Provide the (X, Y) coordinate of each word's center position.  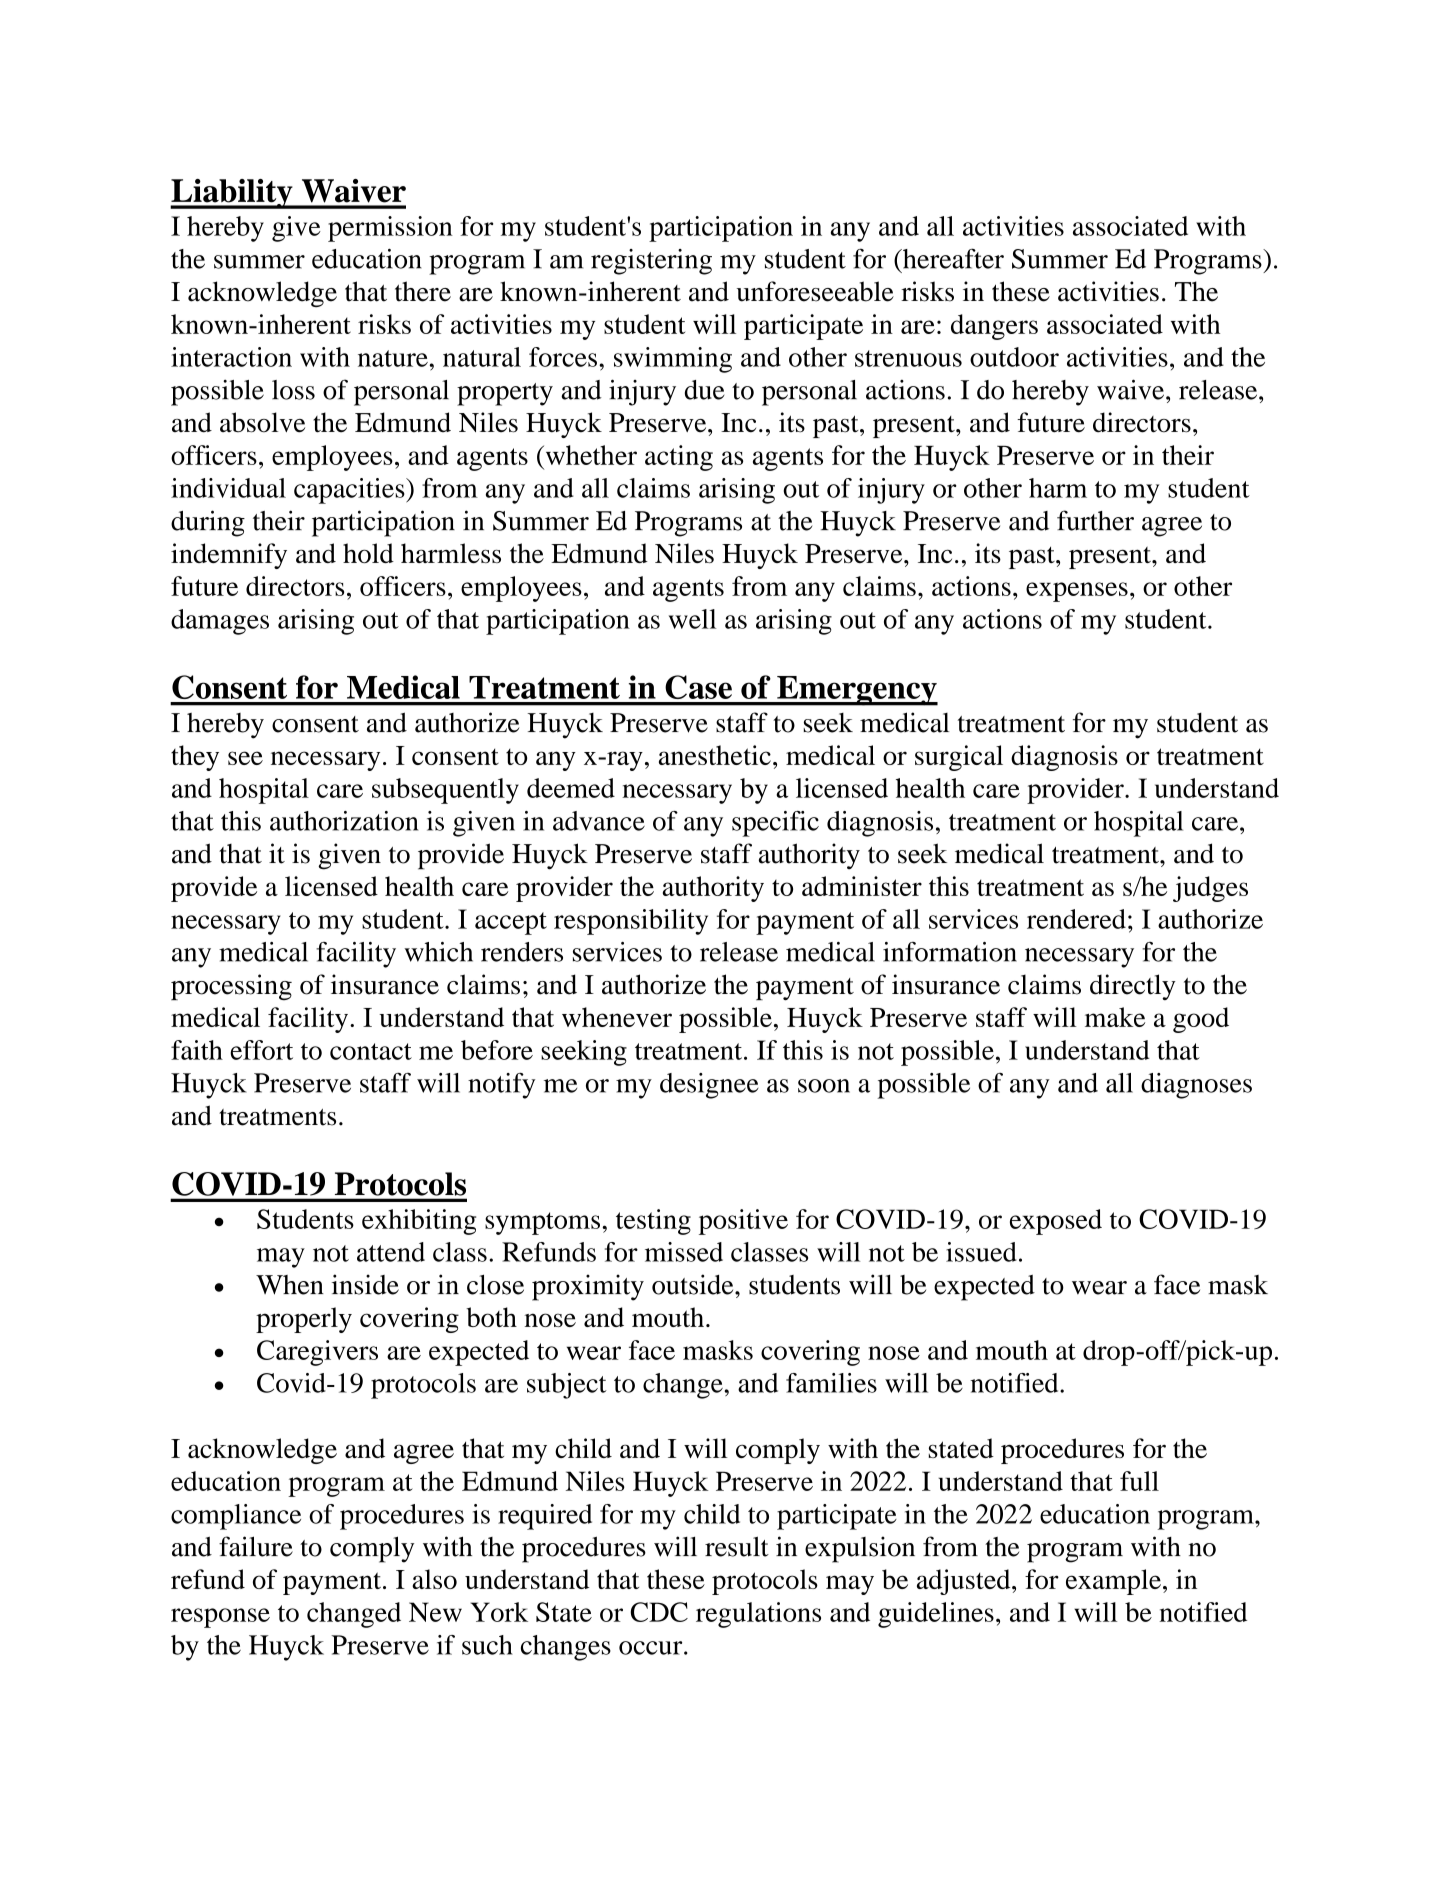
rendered (1076, 919)
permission (390, 229)
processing (231, 987)
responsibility (631, 922)
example (1113, 1582)
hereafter (952, 258)
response (220, 1618)
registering (651, 262)
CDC (659, 1612)
